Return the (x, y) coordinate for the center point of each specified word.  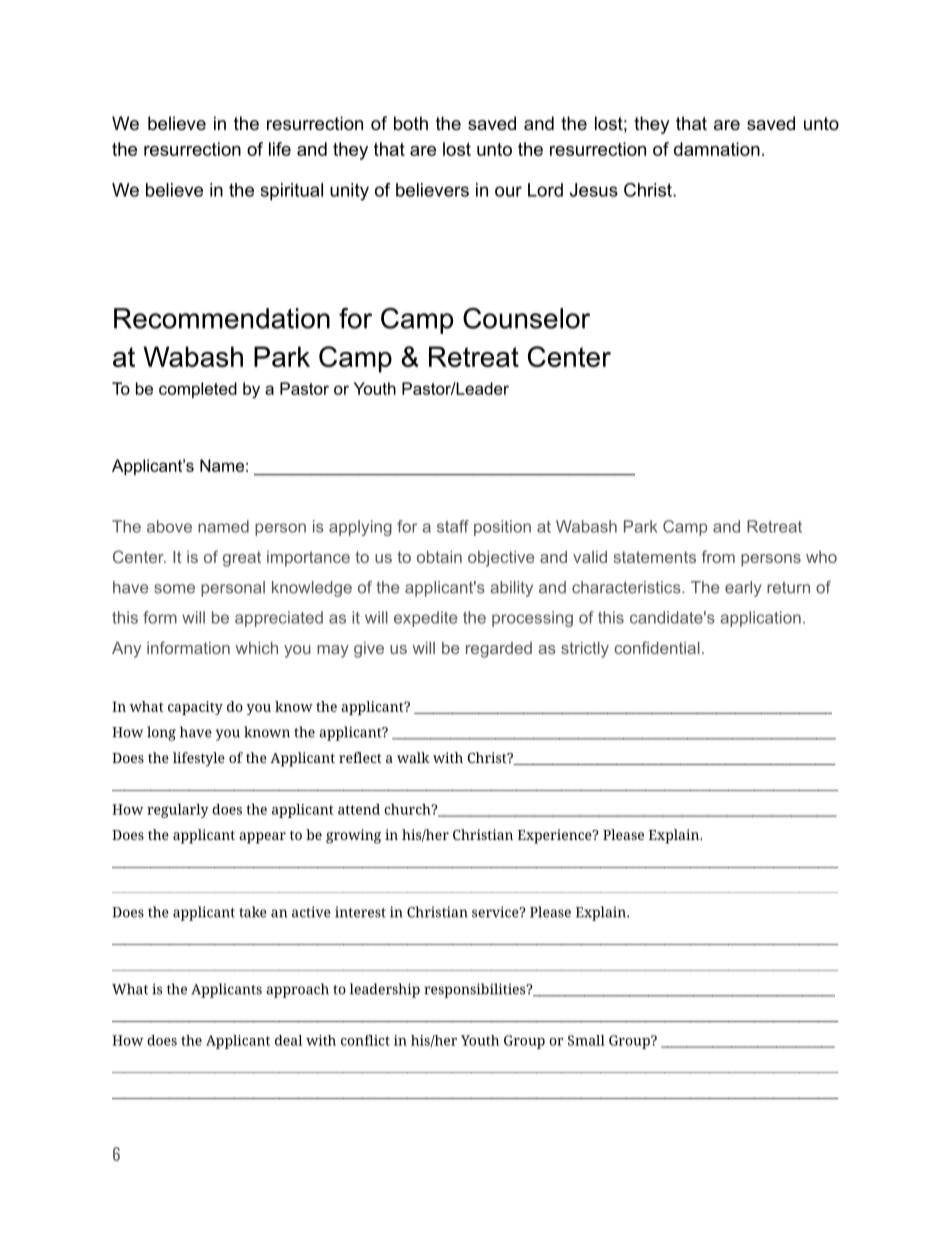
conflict (365, 1040)
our (508, 191)
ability (511, 589)
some (174, 589)
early (743, 589)
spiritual (292, 192)
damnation (717, 149)
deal (289, 1040)
